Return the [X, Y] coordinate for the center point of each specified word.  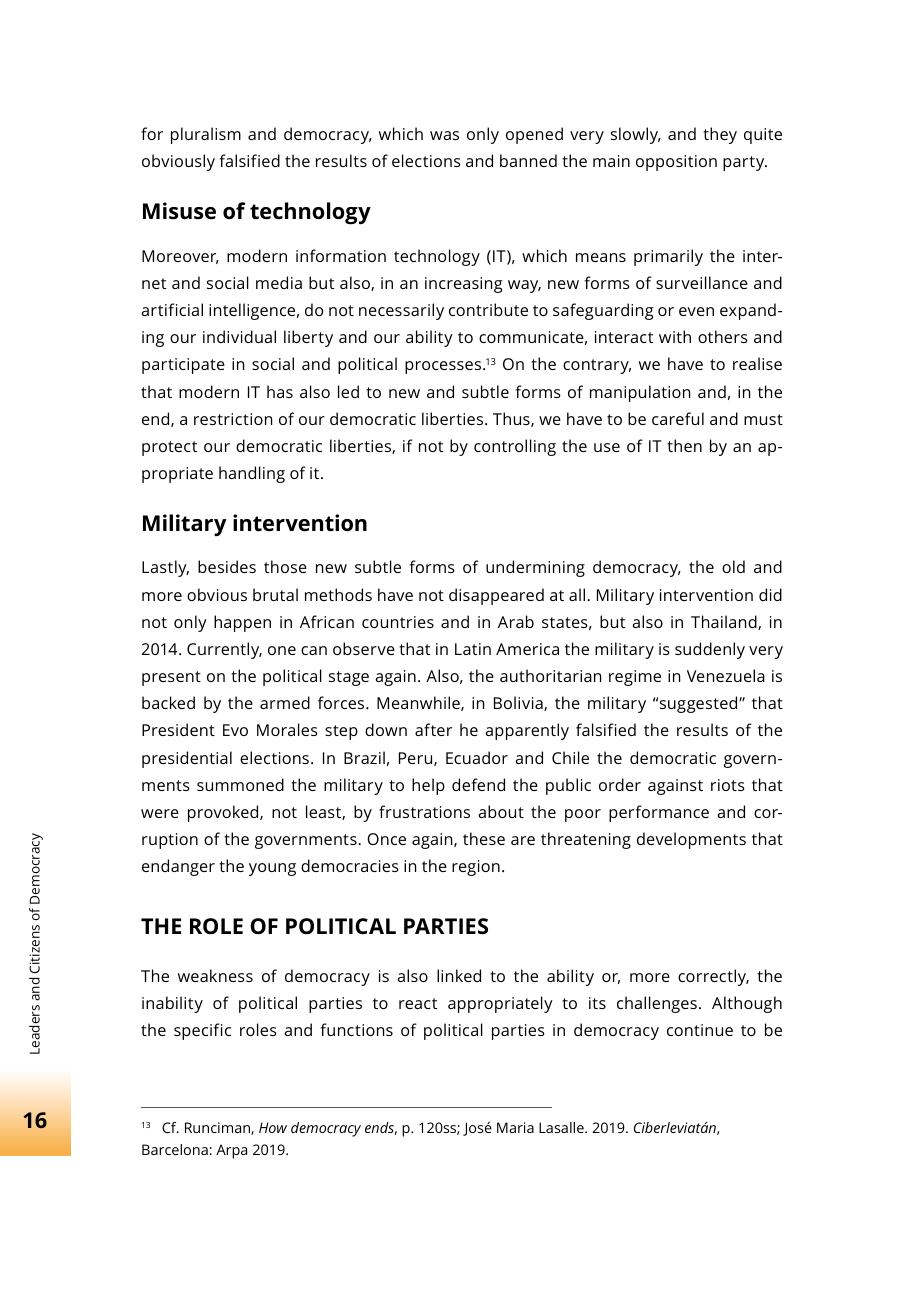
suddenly [710, 650]
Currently [224, 650]
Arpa [231, 1151]
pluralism [206, 135]
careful [678, 418]
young [272, 869]
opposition [676, 163]
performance [659, 813]
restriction [233, 419]
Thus [512, 419]
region [476, 868]
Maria [515, 1127]
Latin [473, 649]
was [444, 135]
